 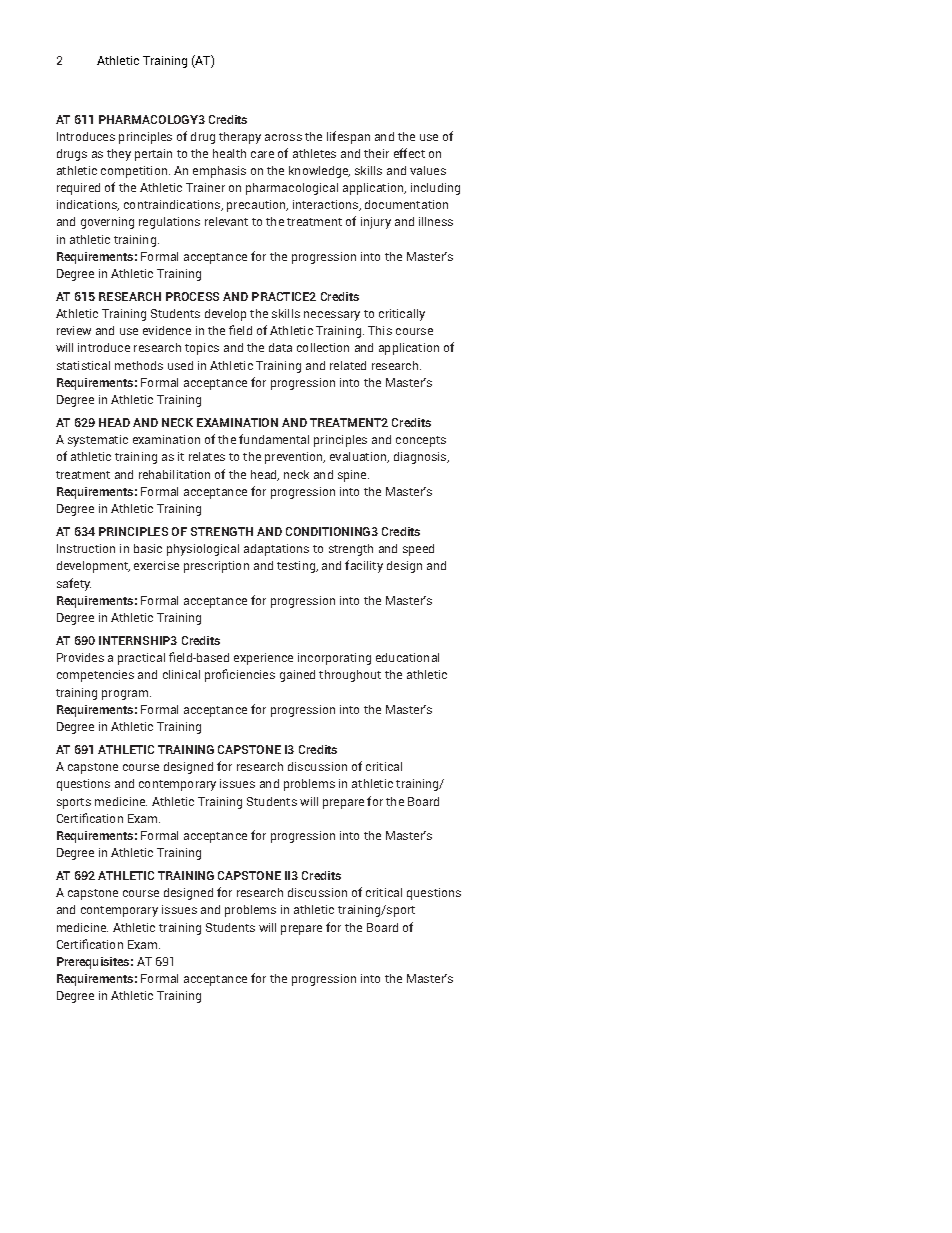 What do you see at coordinates (276, 550) in the screenshot?
I see `adaptations` at bounding box center [276, 550].
